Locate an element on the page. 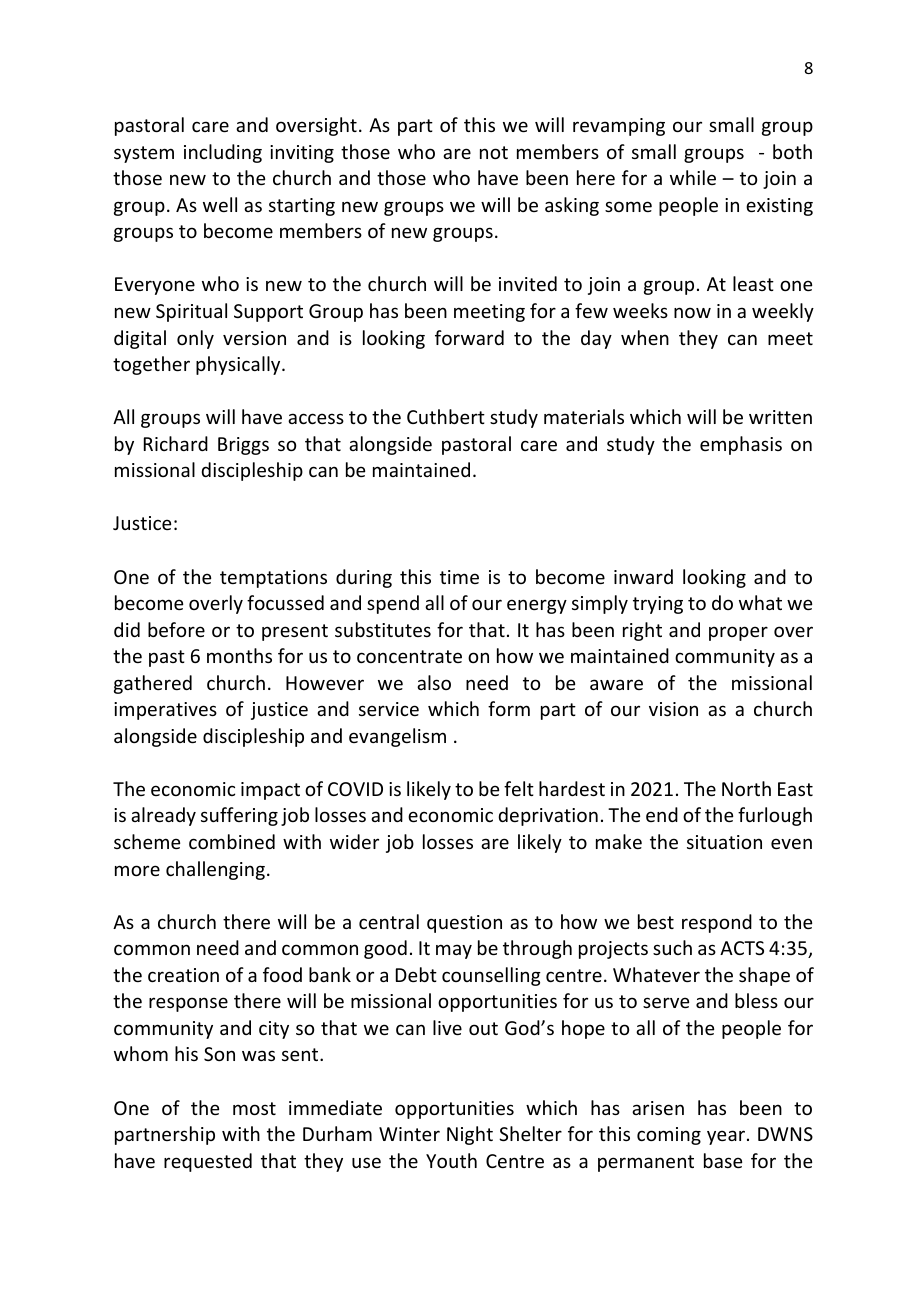  emphasis is located at coordinates (741, 445).
